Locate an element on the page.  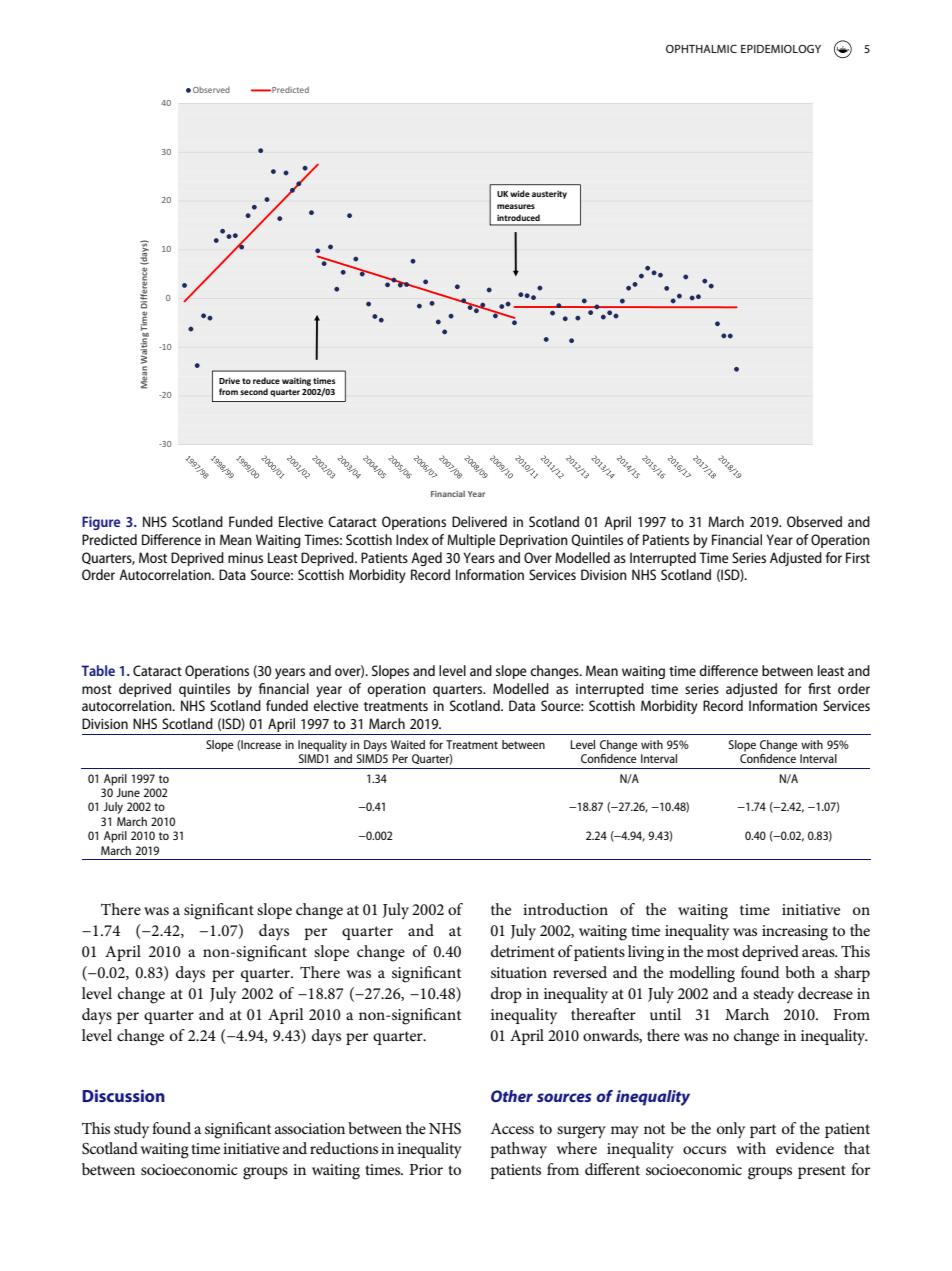
Aged is located at coordinates (426, 559).
